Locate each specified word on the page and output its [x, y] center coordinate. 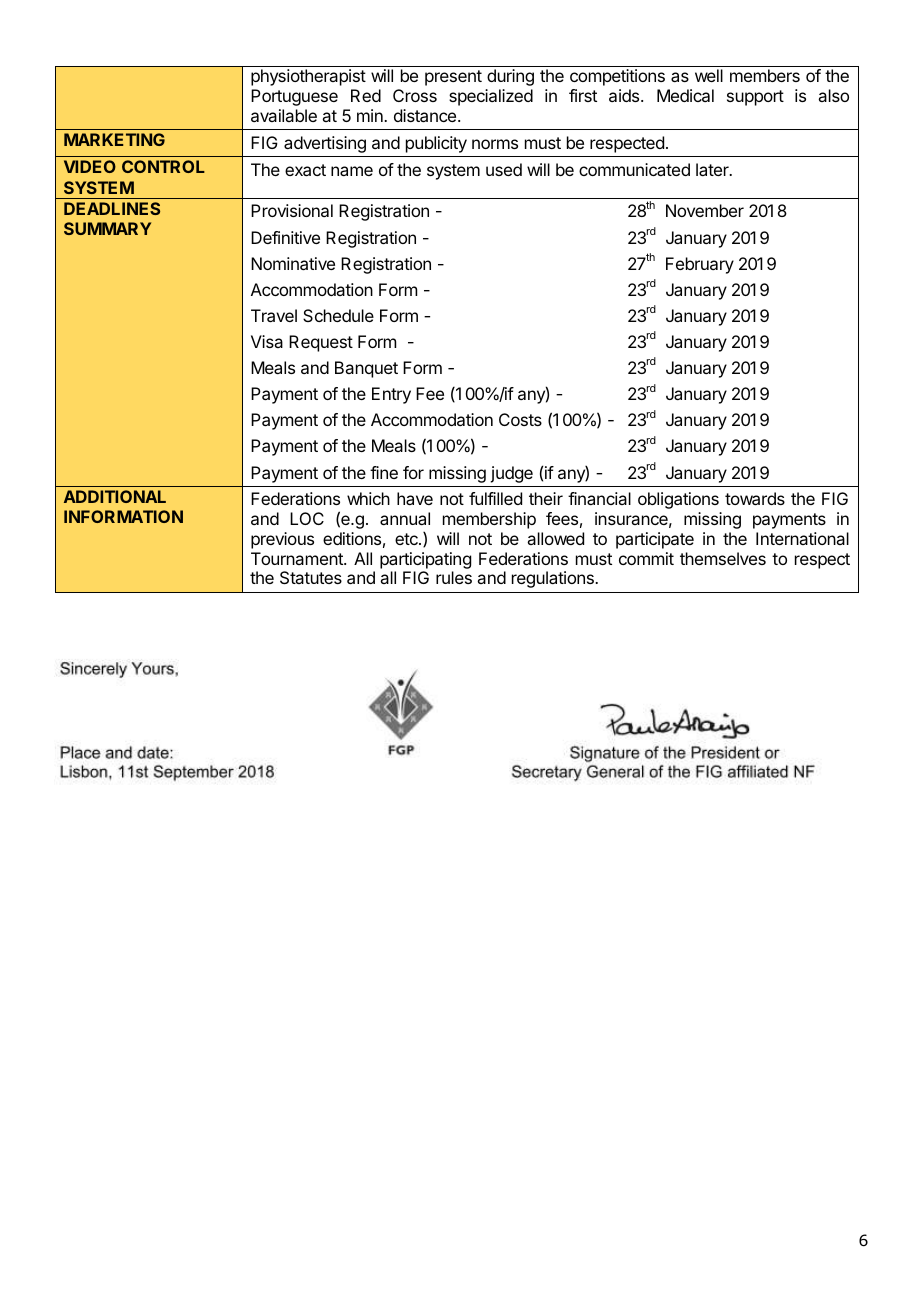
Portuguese [294, 97]
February [700, 265]
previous [282, 540]
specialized [491, 97]
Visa [267, 341]
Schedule [338, 315]
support [755, 98]
